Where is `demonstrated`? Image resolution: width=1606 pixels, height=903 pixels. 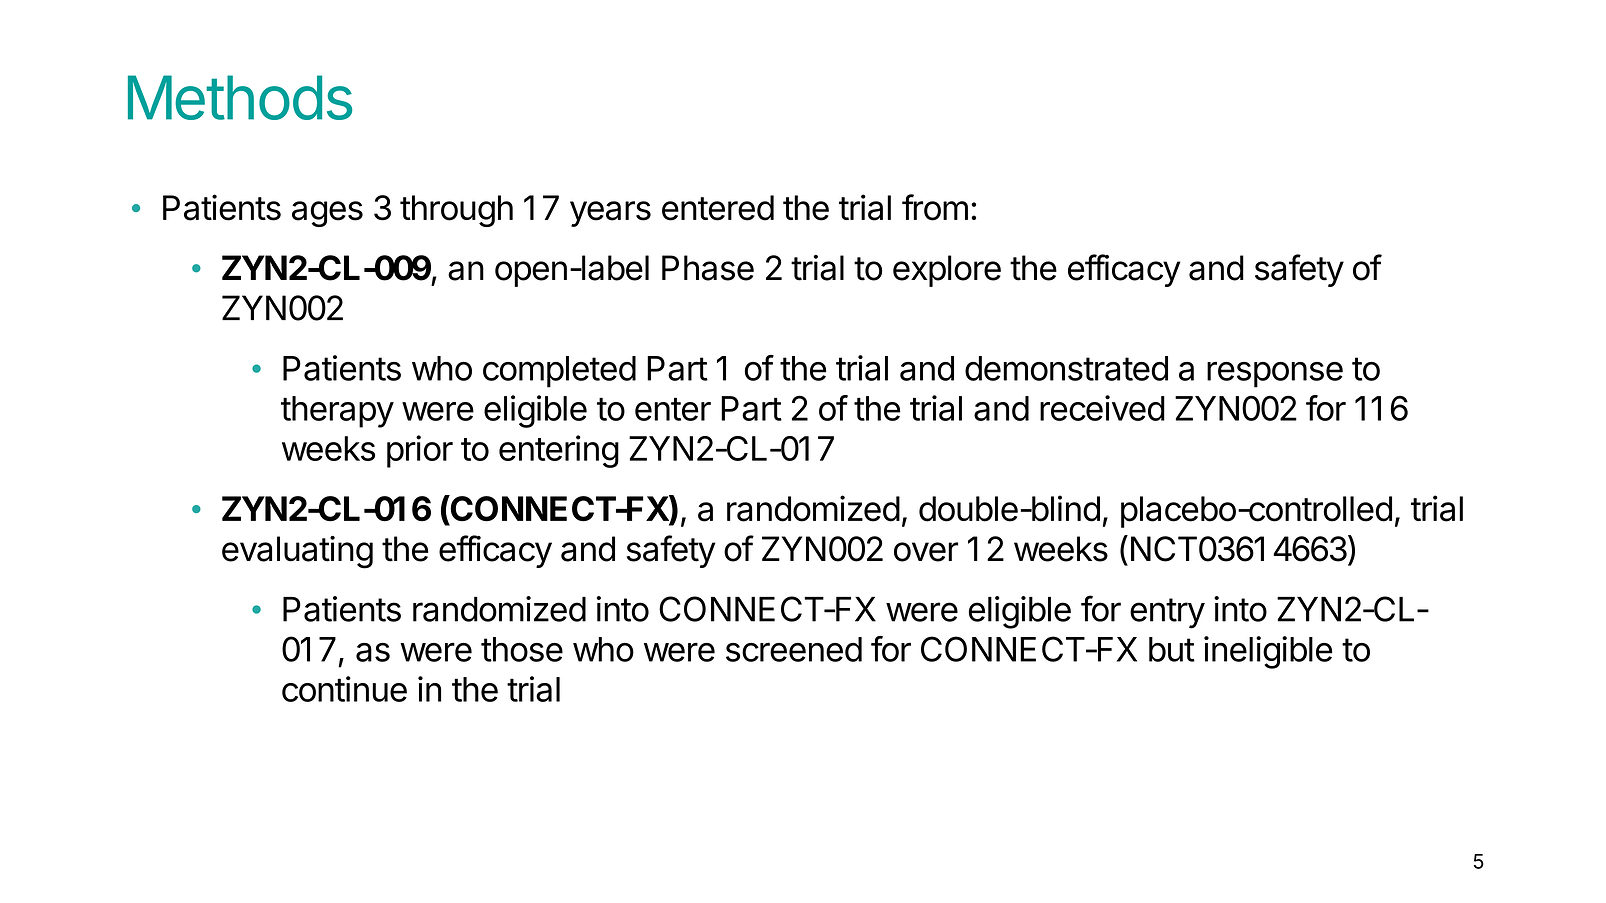 demonstrated is located at coordinates (1066, 368).
